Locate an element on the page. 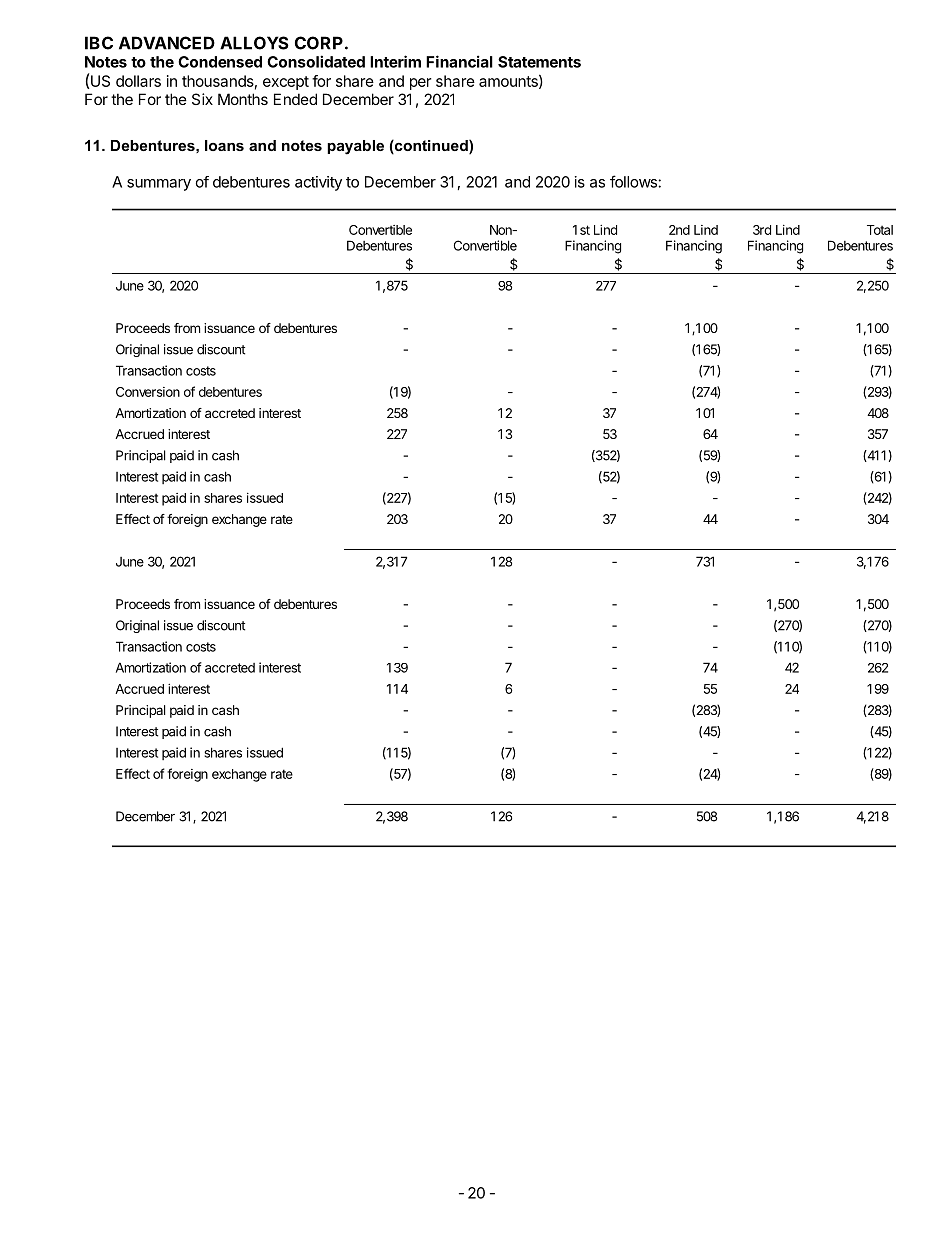 This image has height=1233, width=952. Conversion is located at coordinates (148, 392).
